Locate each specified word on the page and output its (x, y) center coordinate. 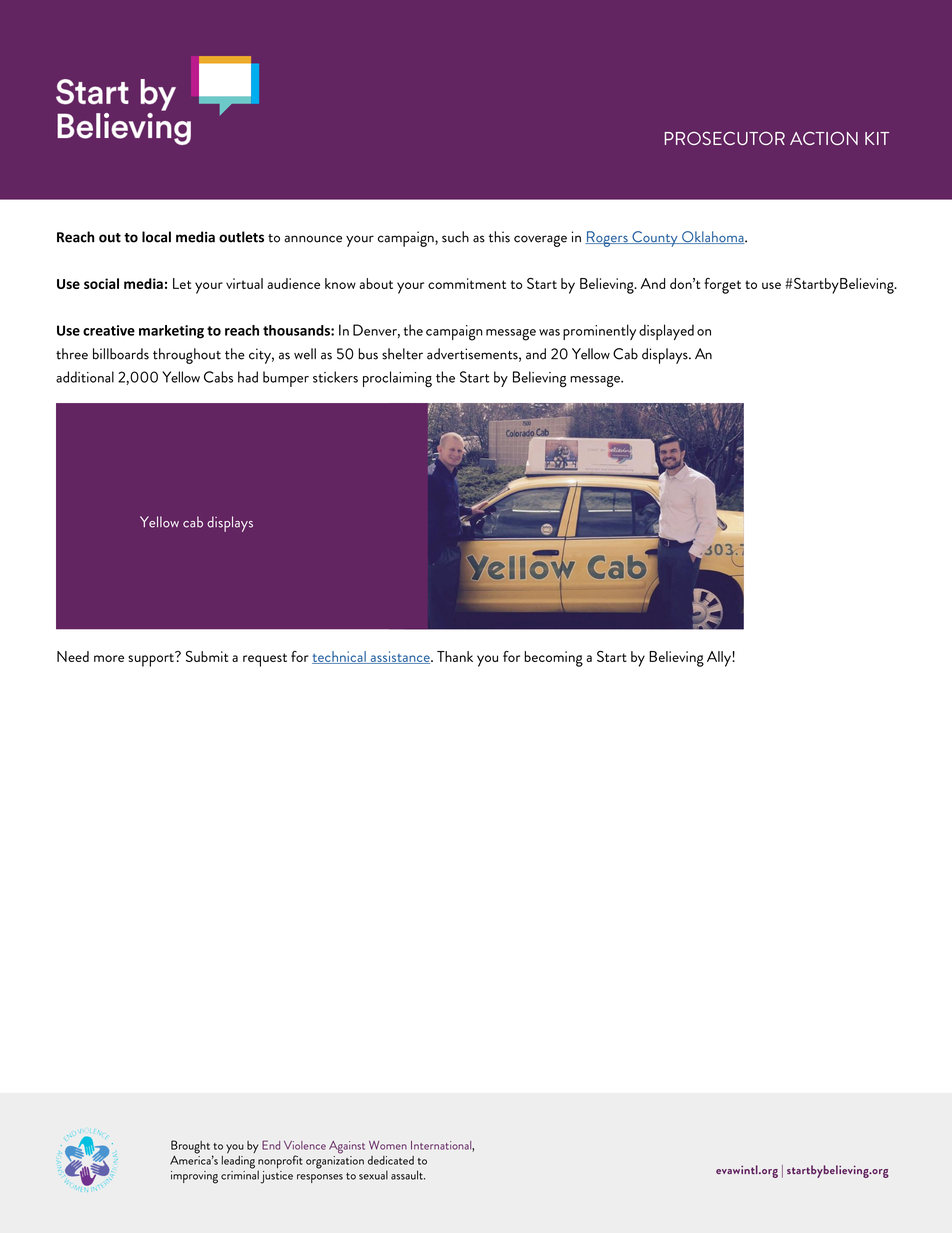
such (455, 237)
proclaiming (397, 379)
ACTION (824, 138)
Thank (455, 656)
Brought (190, 1147)
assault (408, 1175)
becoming (553, 659)
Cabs (218, 377)
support (152, 659)
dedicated (391, 1160)
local (156, 237)
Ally (720, 659)
